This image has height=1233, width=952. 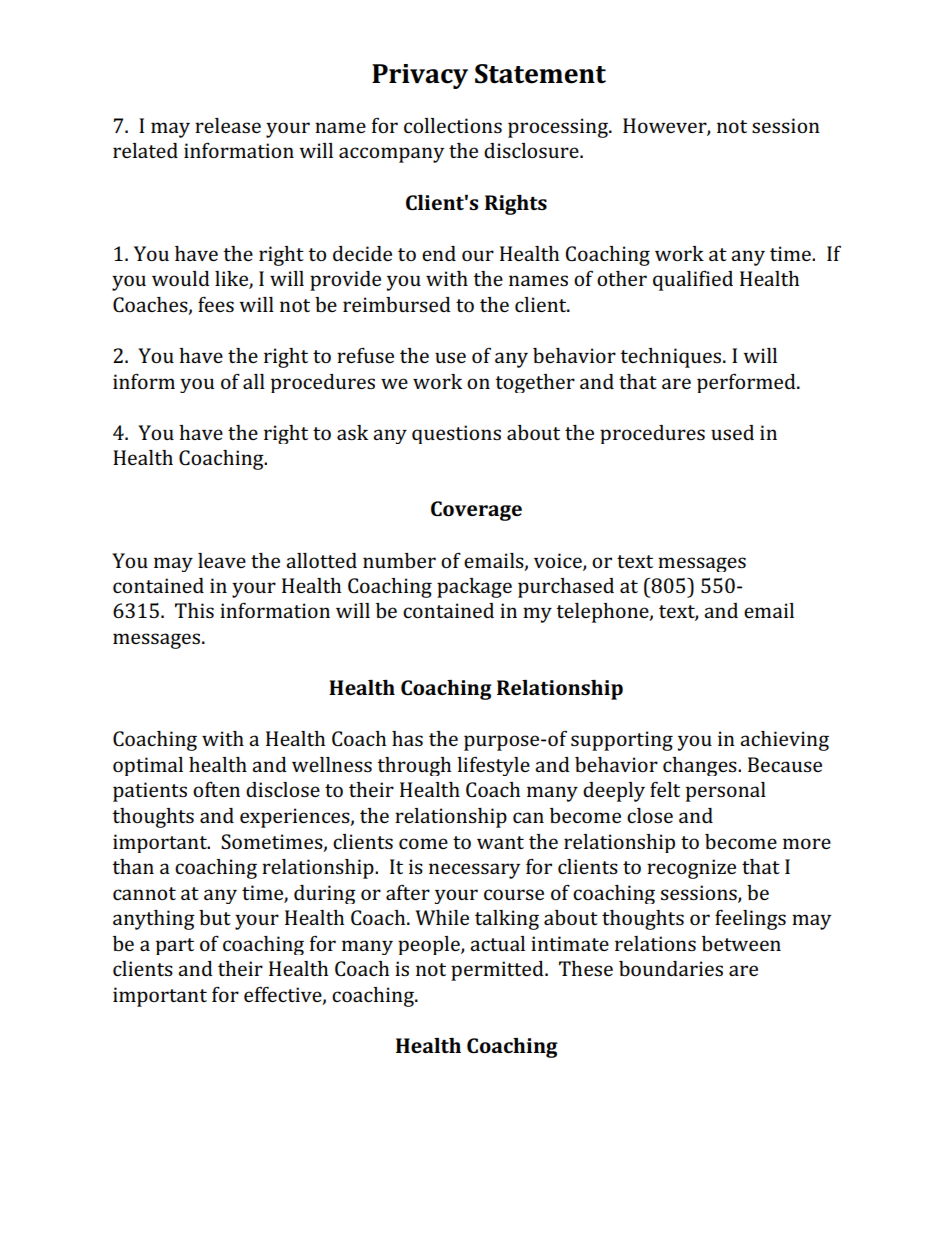 What do you see at coordinates (741, 943) in the image?
I see `between` at bounding box center [741, 943].
